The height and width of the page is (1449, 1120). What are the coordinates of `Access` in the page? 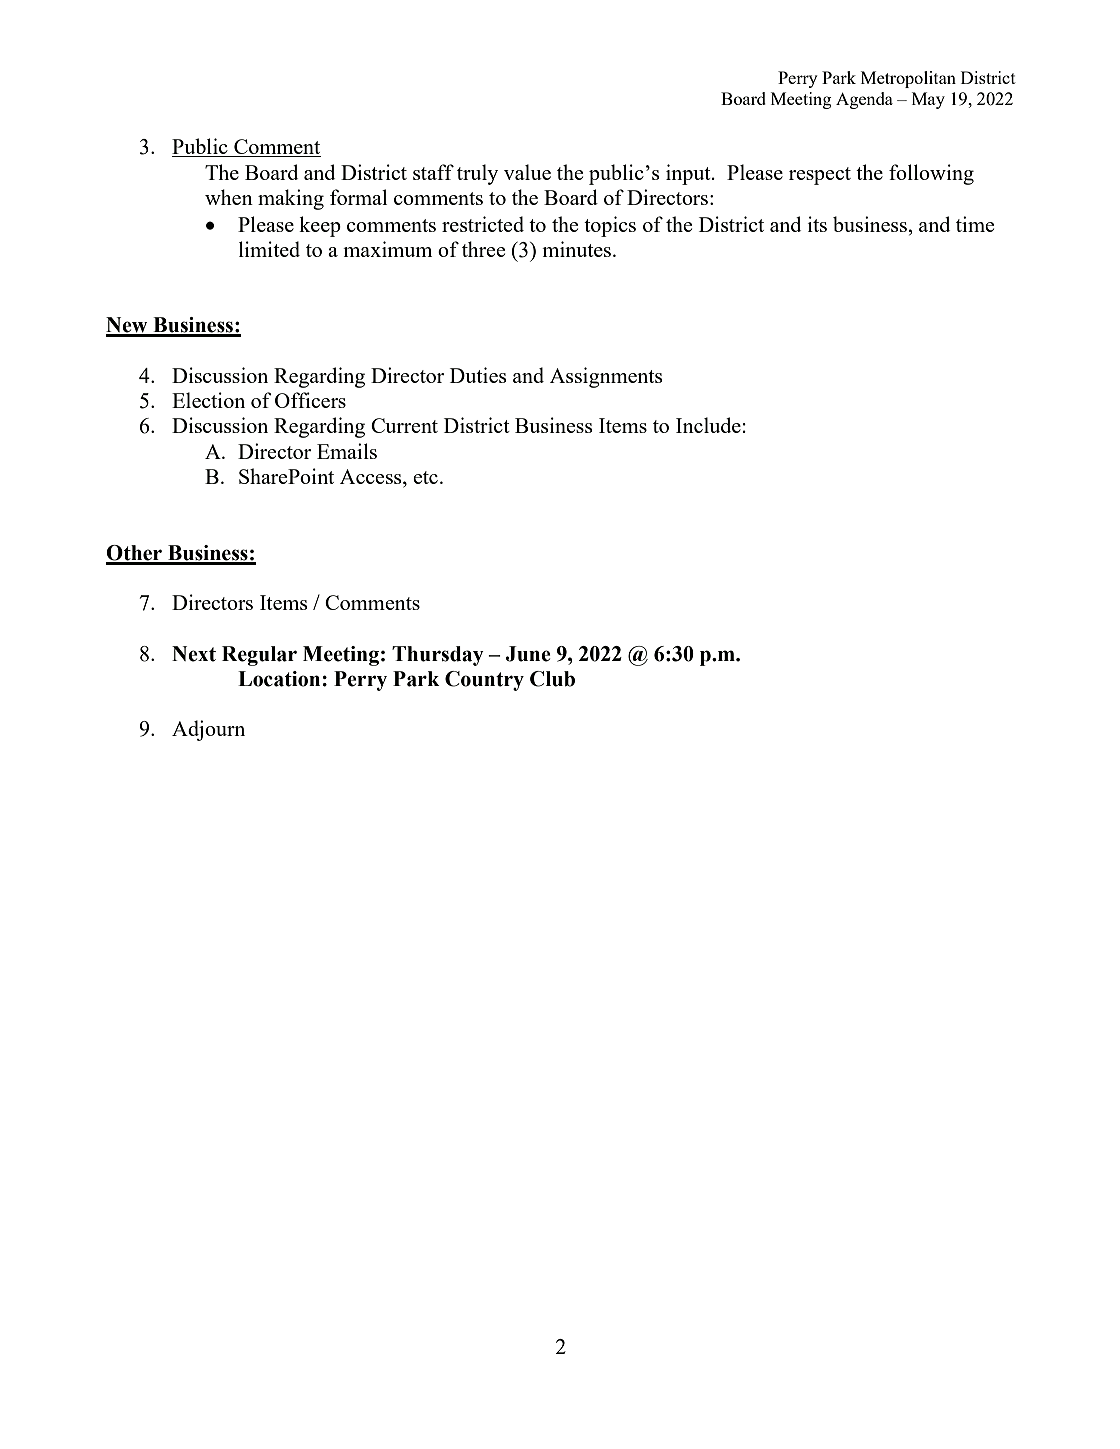 It's located at (372, 478).
